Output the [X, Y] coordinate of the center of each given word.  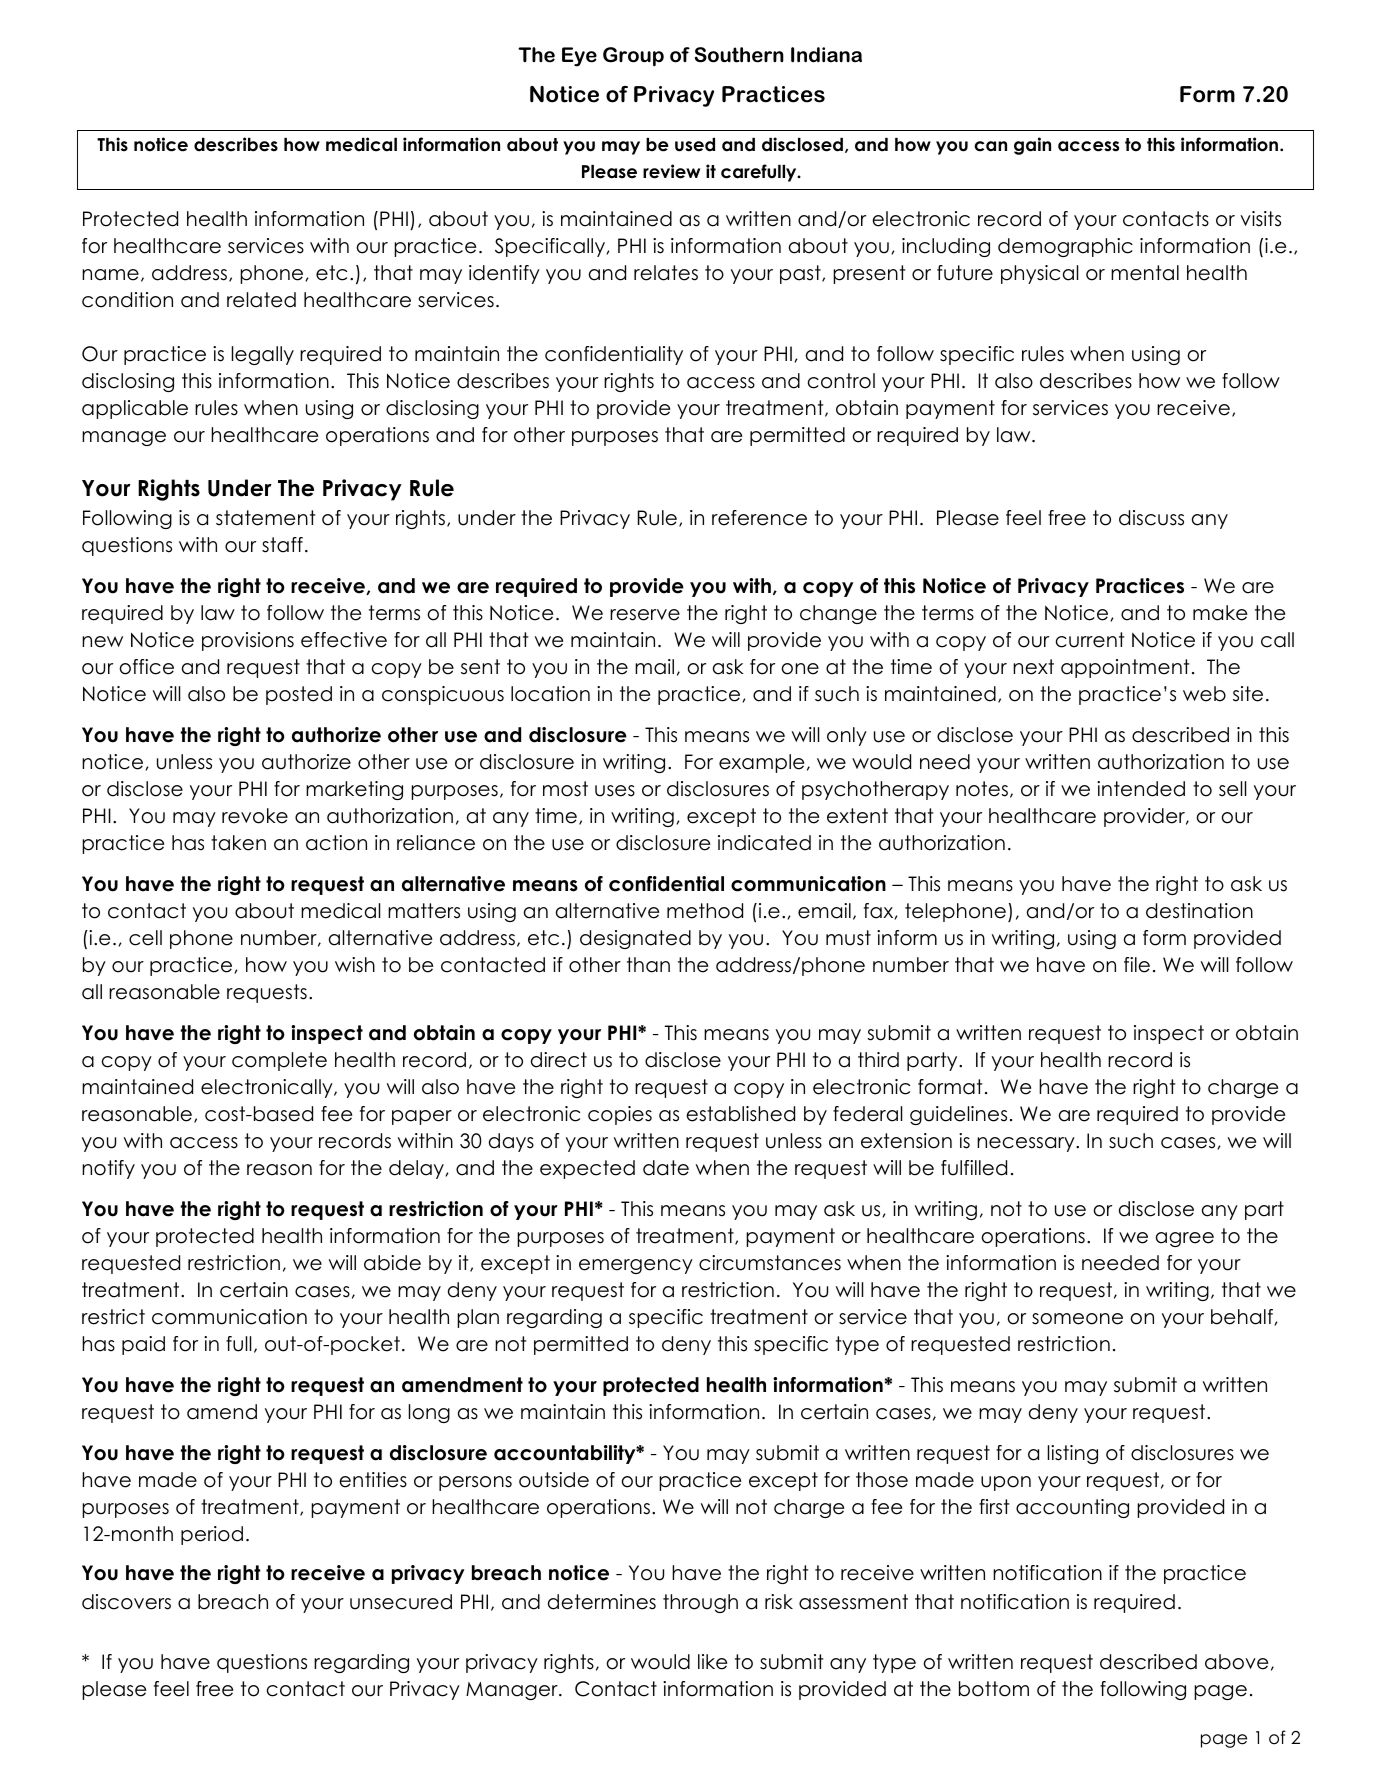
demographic [1065, 247]
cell [145, 938]
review [671, 171]
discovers [126, 1602]
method [705, 911]
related [261, 300]
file [1137, 965]
